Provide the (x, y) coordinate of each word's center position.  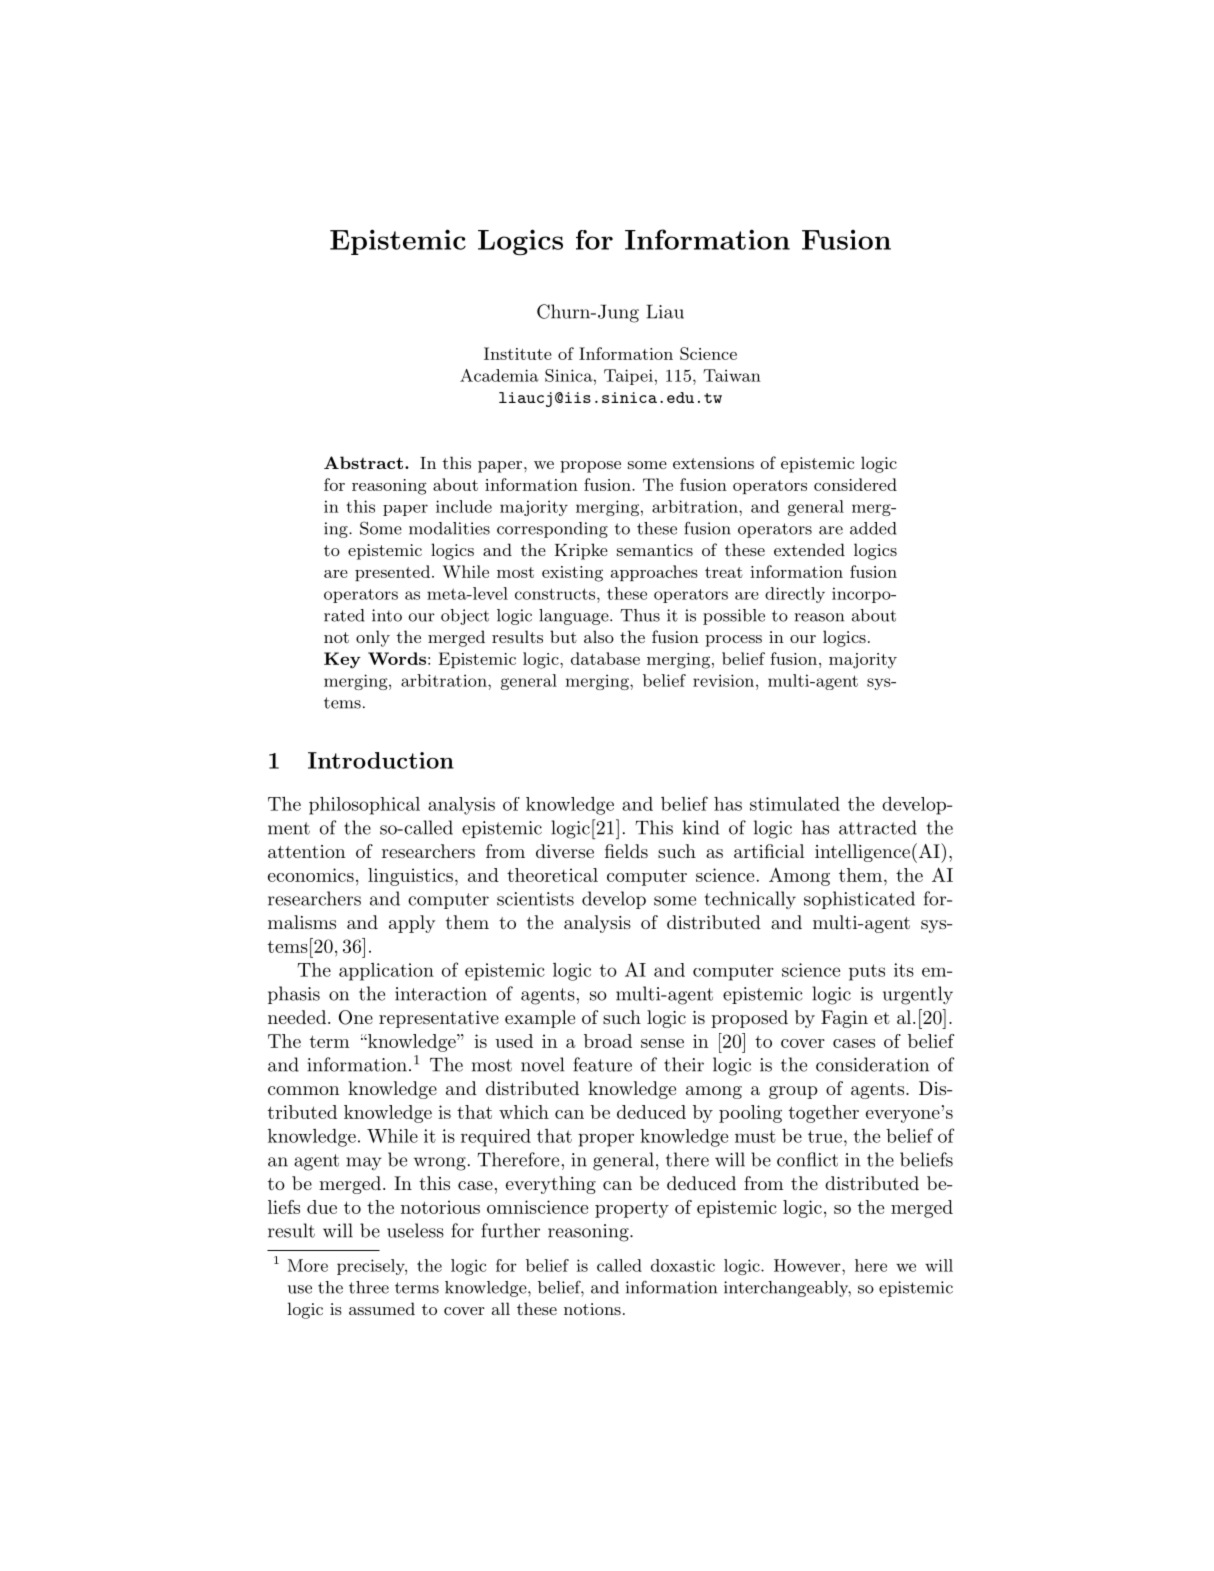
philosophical (364, 806)
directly (795, 595)
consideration (872, 1064)
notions (592, 1309)
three (369, 1287)
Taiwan (732, 375)
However (808, 1265)
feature (602, 1064)
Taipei (628, 377)
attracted (878, 827)
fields (626, 851)
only (373, 638)
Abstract (363, 462)
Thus (640, 615)
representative (439, 1019)
